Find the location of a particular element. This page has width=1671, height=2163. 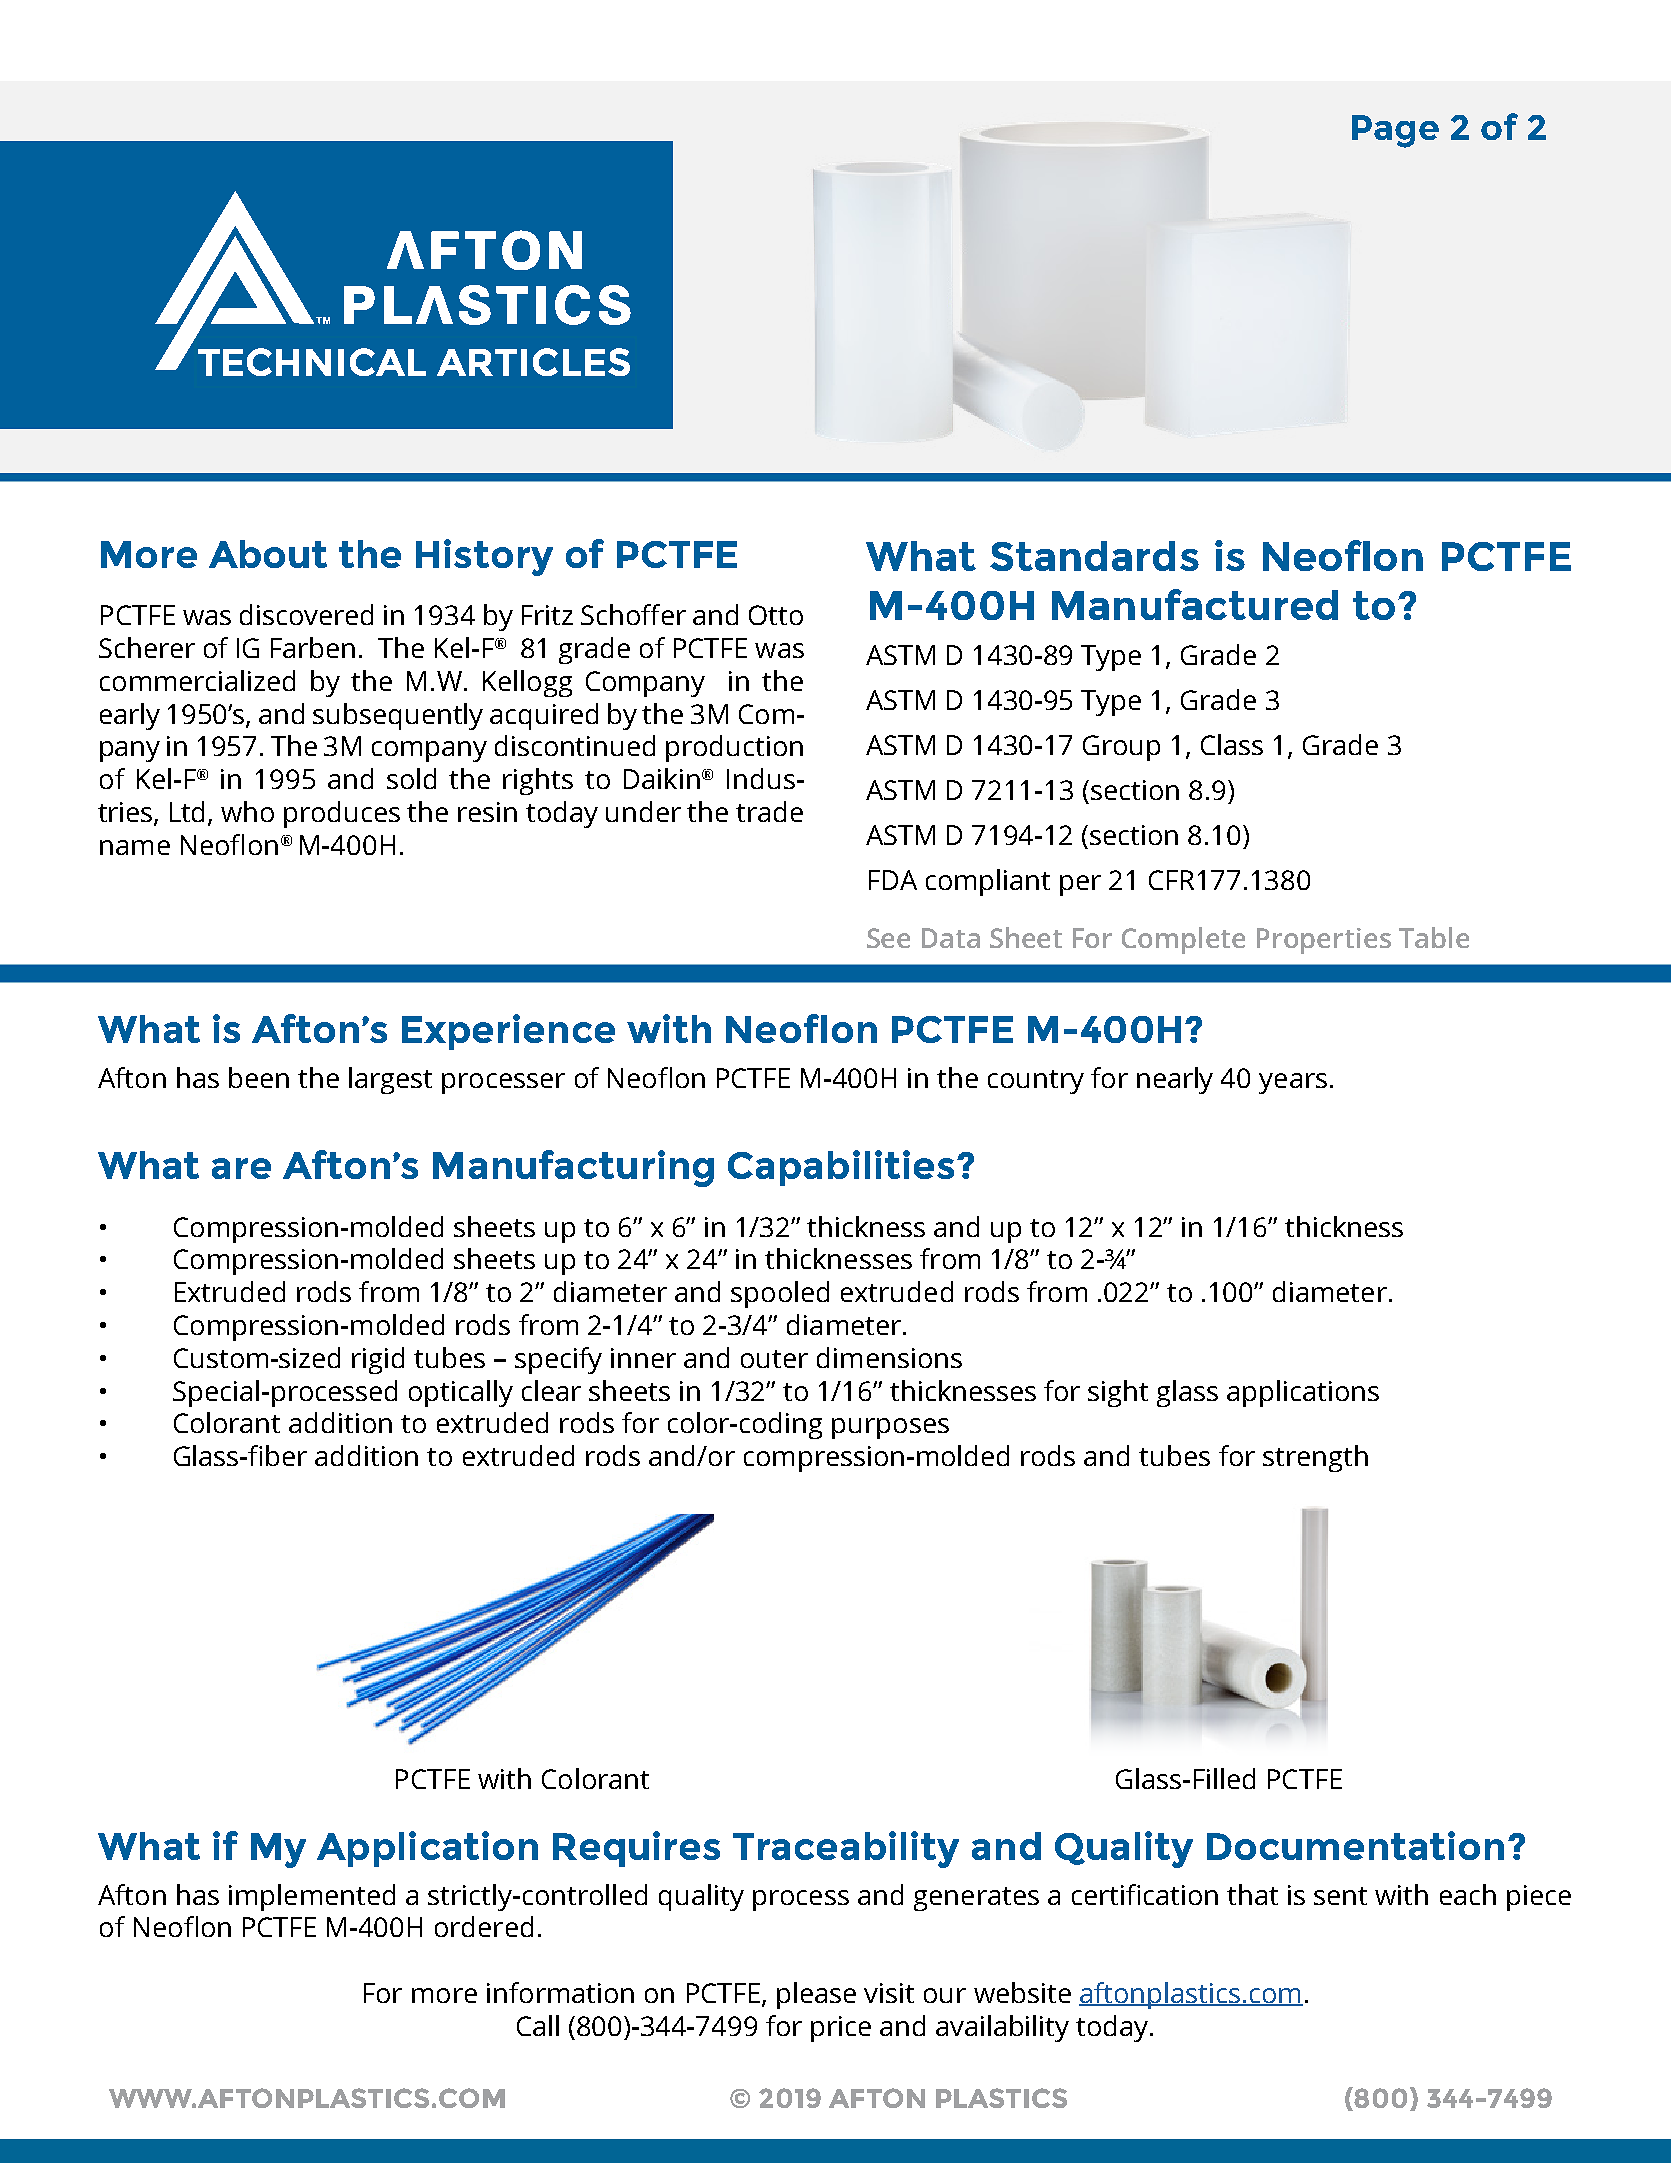

ARTICLES is located at coordinates (533, 362).
